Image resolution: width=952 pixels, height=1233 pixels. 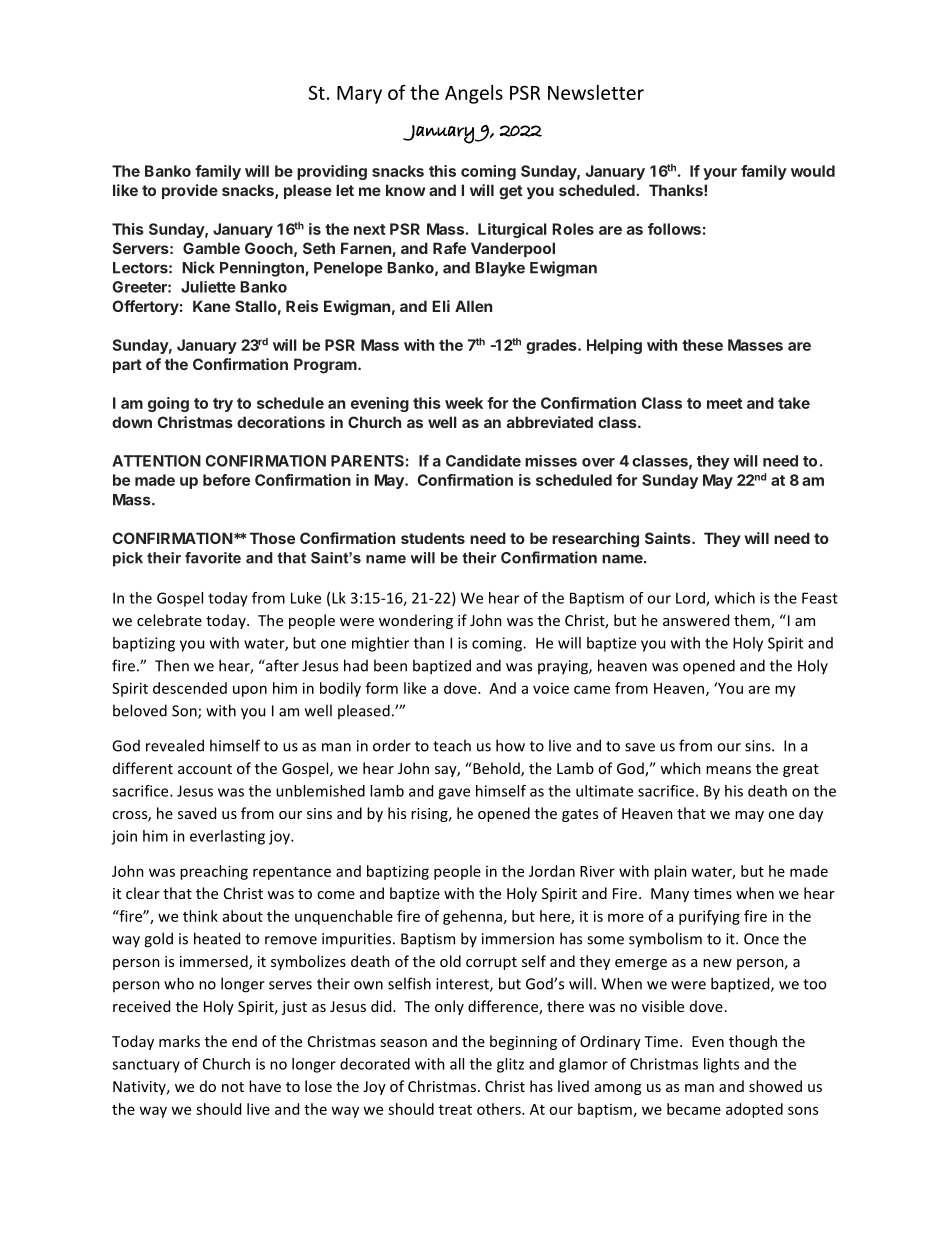 I want to click on not, so click(x=233, y=1087).
